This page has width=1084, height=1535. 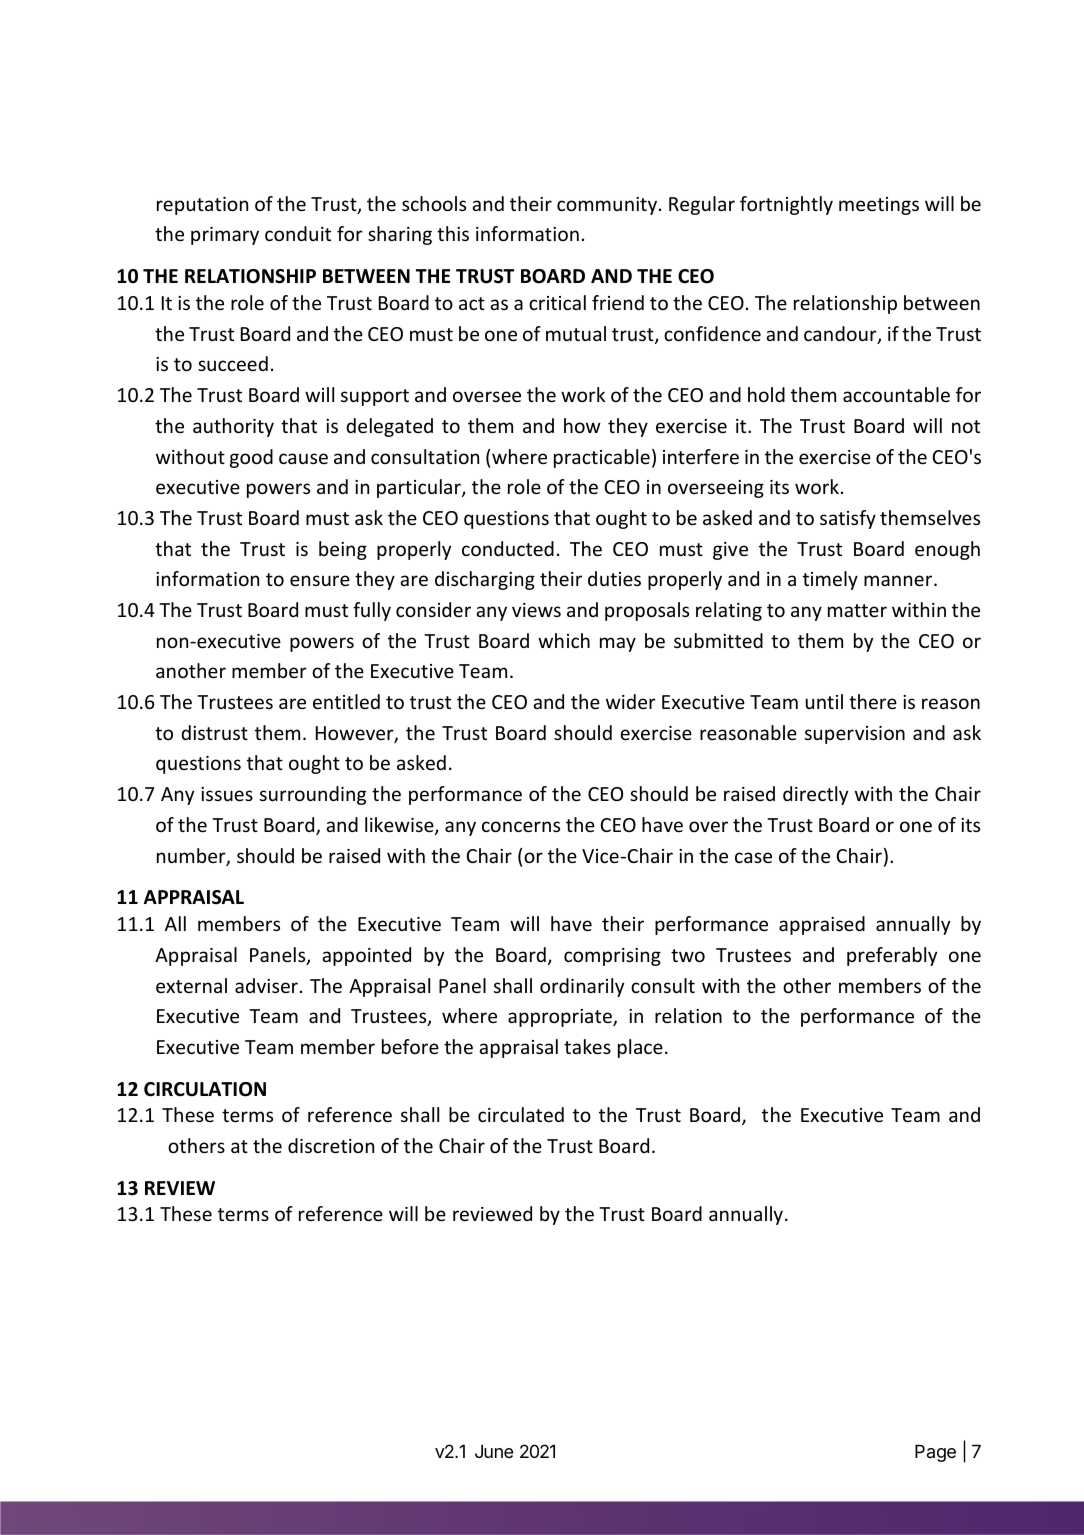 What do you see at coordinates (521, 1114) in the page?
I see `circulated` at bounding box center [521, 1114].
